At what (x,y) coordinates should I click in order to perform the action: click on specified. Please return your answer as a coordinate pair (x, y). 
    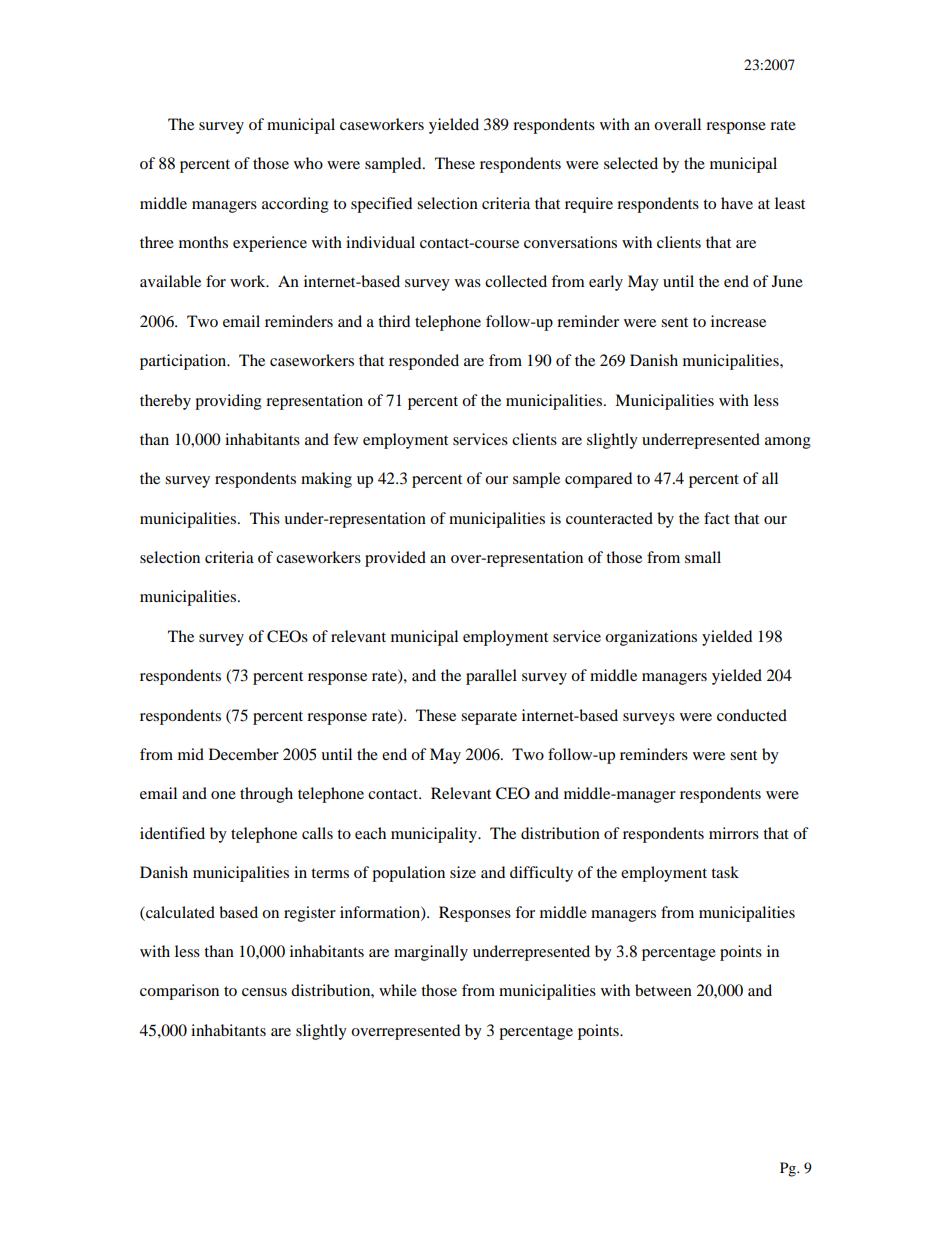
    Looking at the image, I should click on (381, 205).
